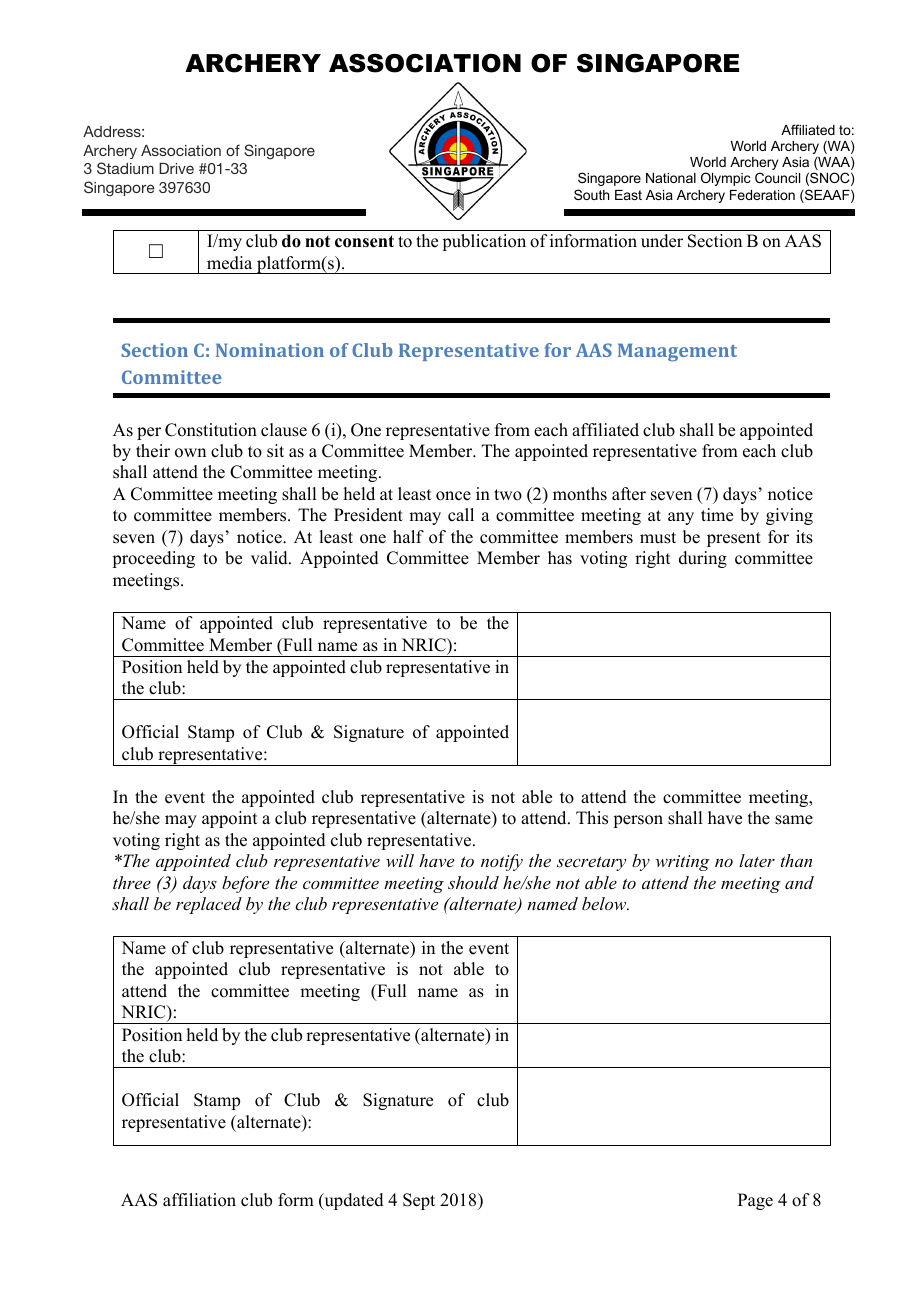 This screenshot has width=924, height=1308. Describe the element at coordinates (799, 882) in the screenshot. I see `and` at that location.
